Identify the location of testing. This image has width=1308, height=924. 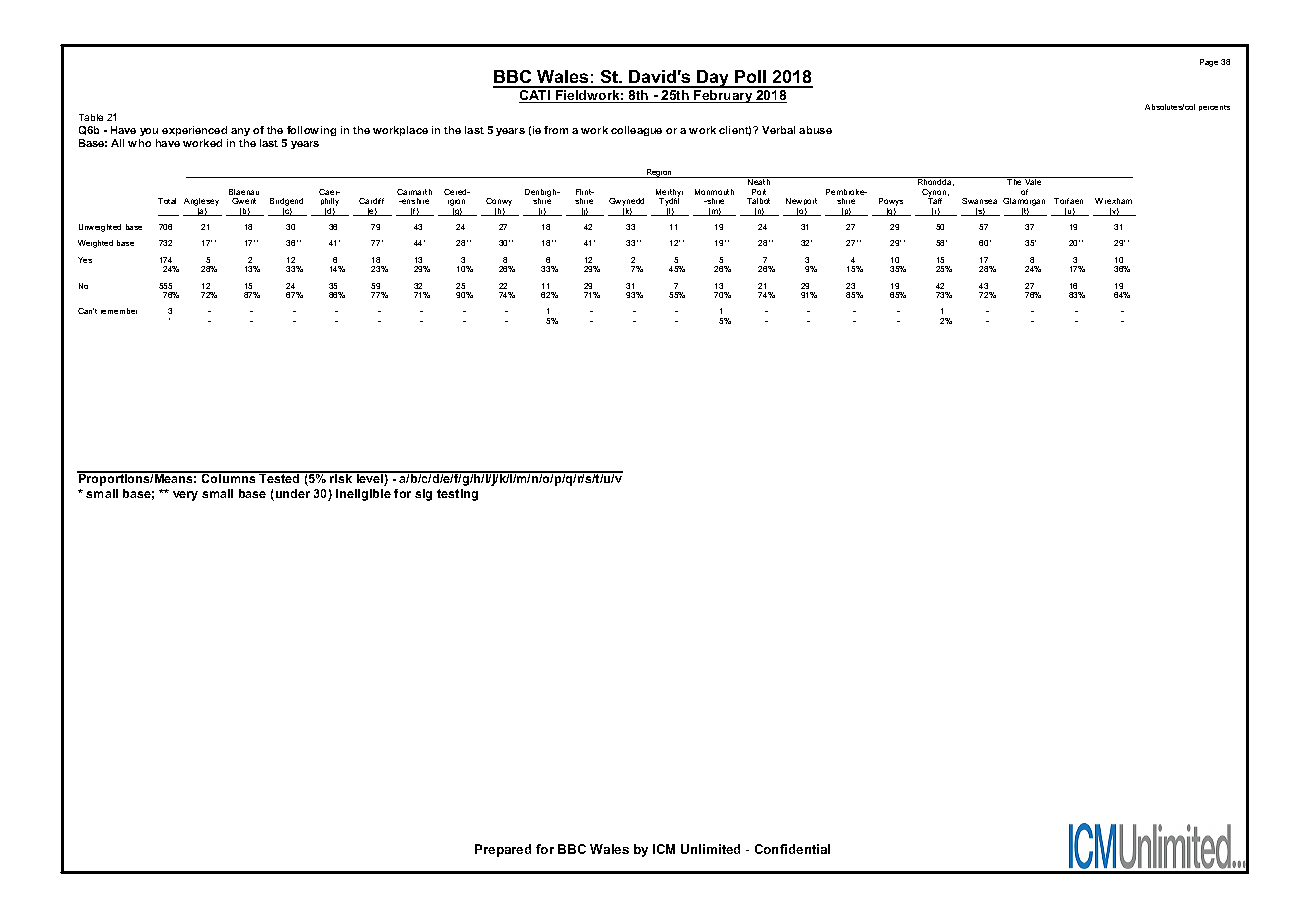
(457, 495).
